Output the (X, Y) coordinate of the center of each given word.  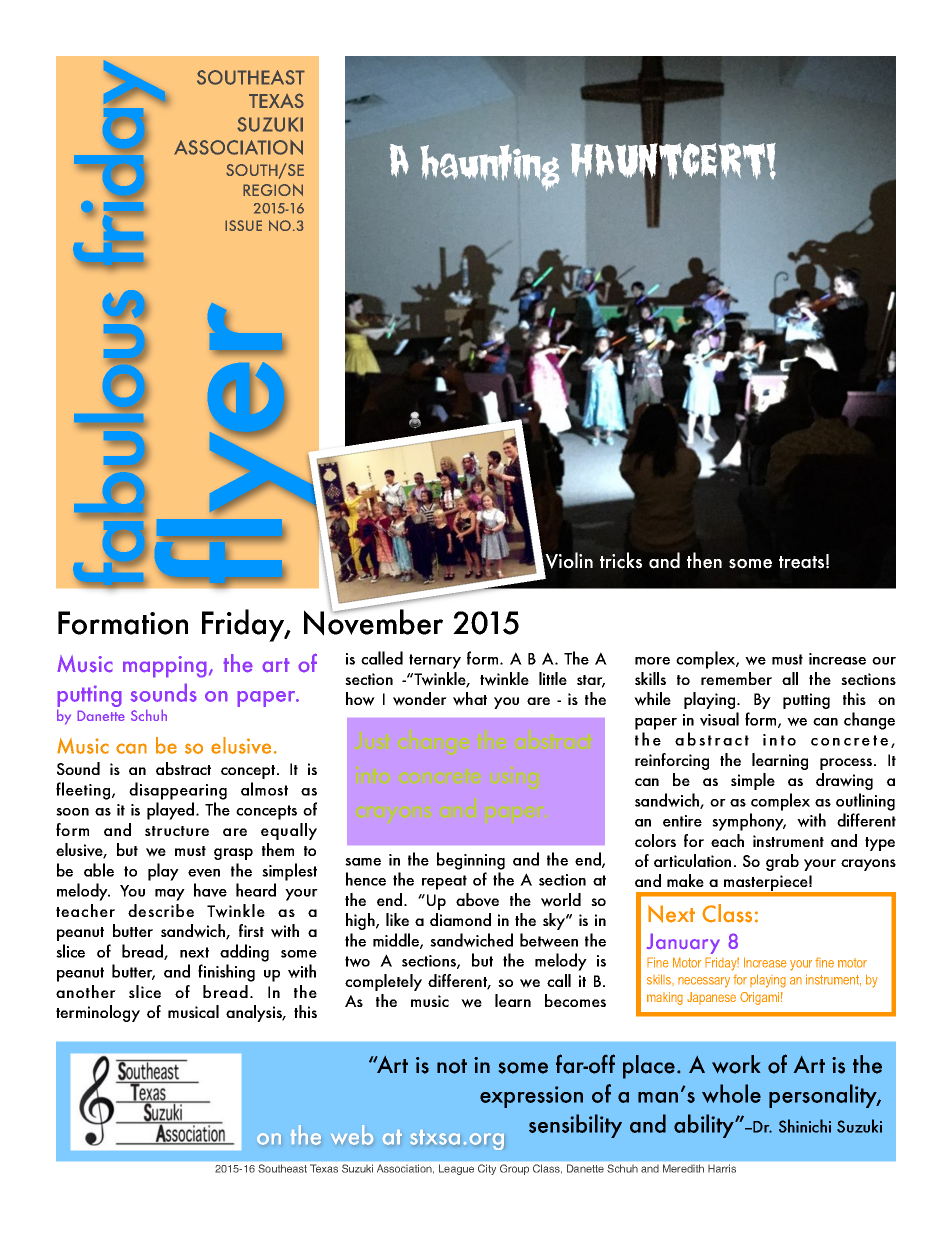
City (487, 1169)
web (352, 1135)
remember (736, 678)
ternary (435, 661)
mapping (165, 667)
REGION (273, 190)
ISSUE (243, 225)
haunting (490, 167)
